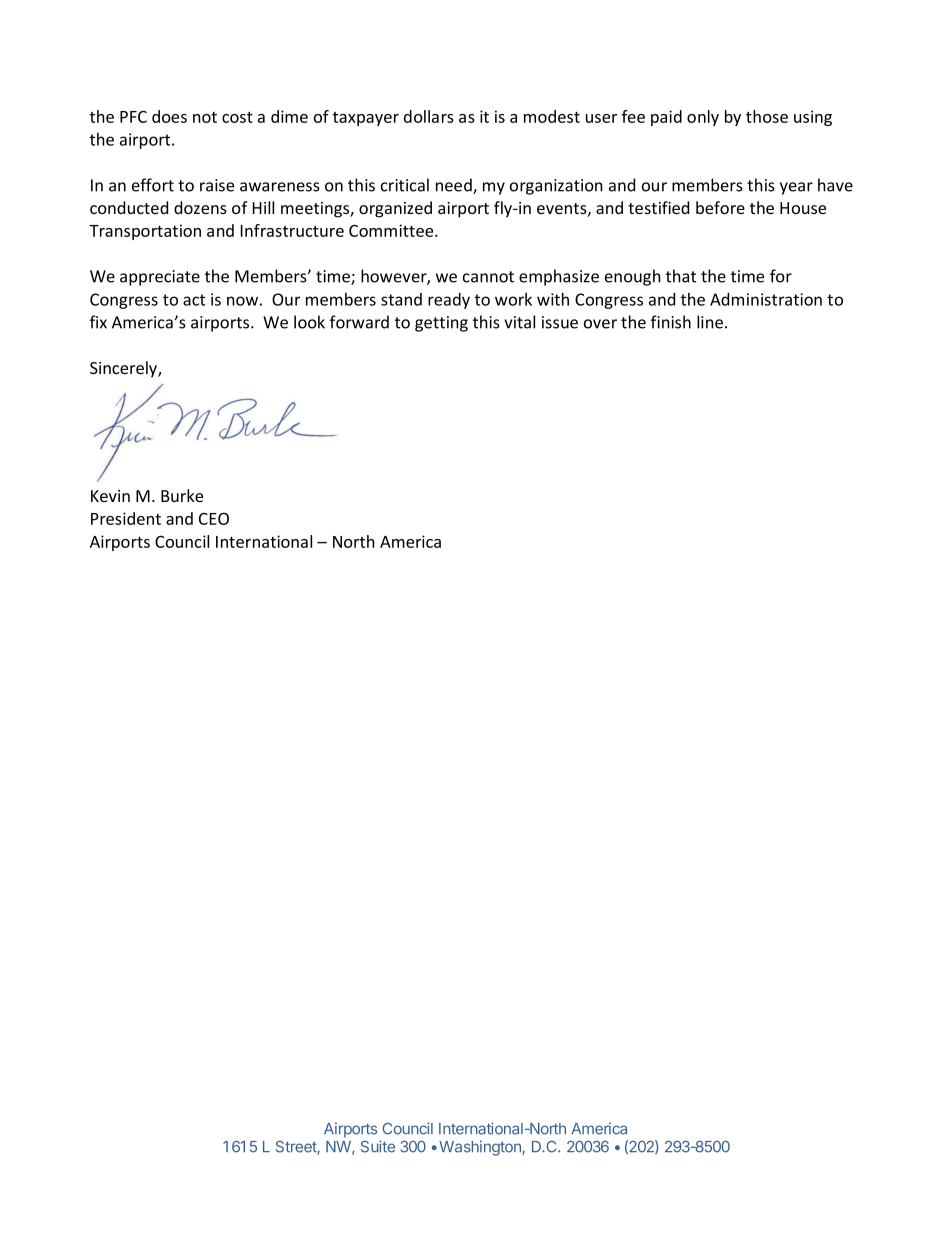  Describe the element at coordinates (214, 518) in the document. I see `CEO` at that location.
